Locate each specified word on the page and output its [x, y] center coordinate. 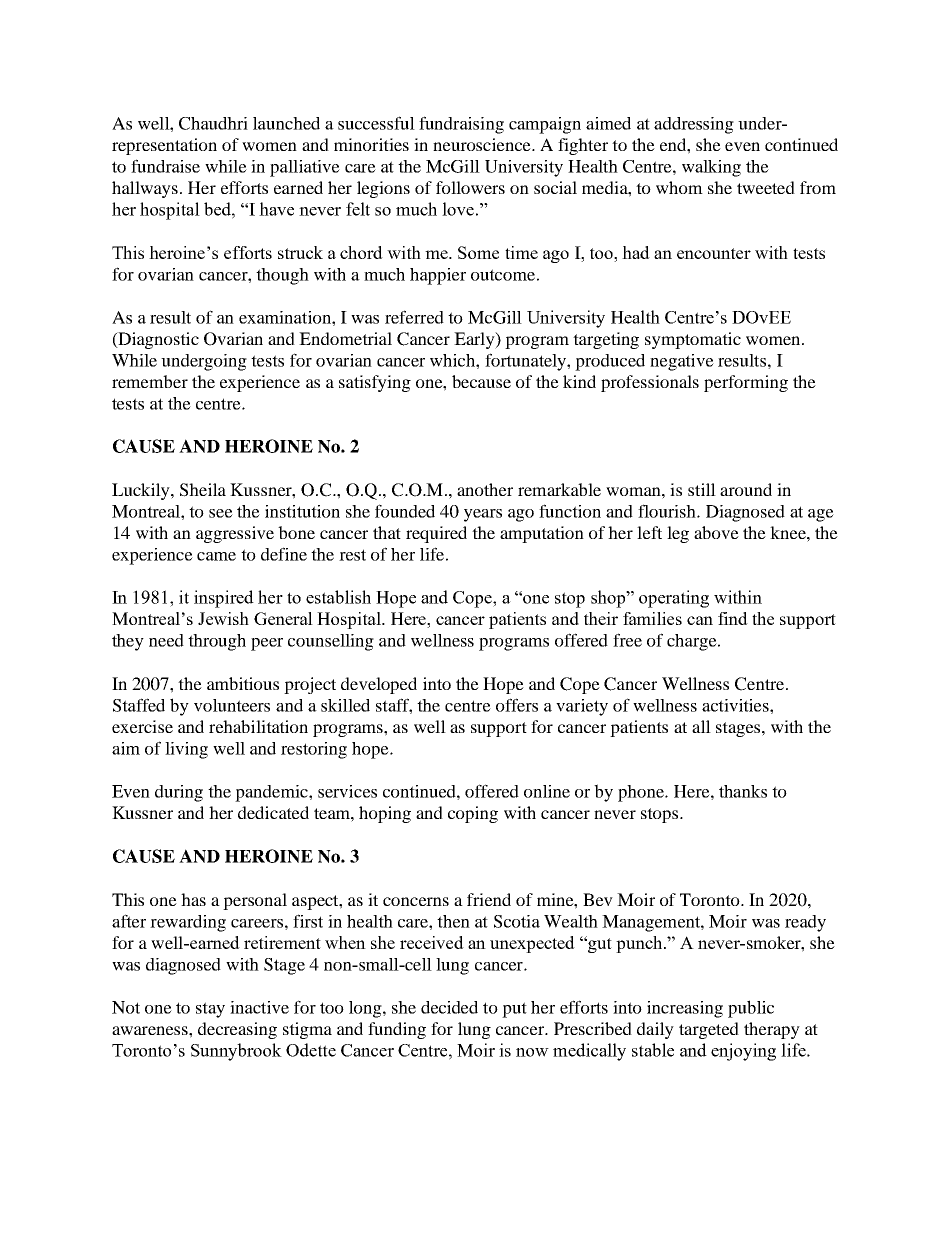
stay [210, 1010]
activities [736, 705]
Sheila [203, 490]
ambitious [243, 683]
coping [473, 814]
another [485, 489]
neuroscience [483, 144]
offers [517, 705]
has [193, 899]
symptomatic [693, 340]
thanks [743, 791]
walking [711, 168]
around [746, 489]
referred [414, 317]
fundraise [165, 166]
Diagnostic [157, 340]
